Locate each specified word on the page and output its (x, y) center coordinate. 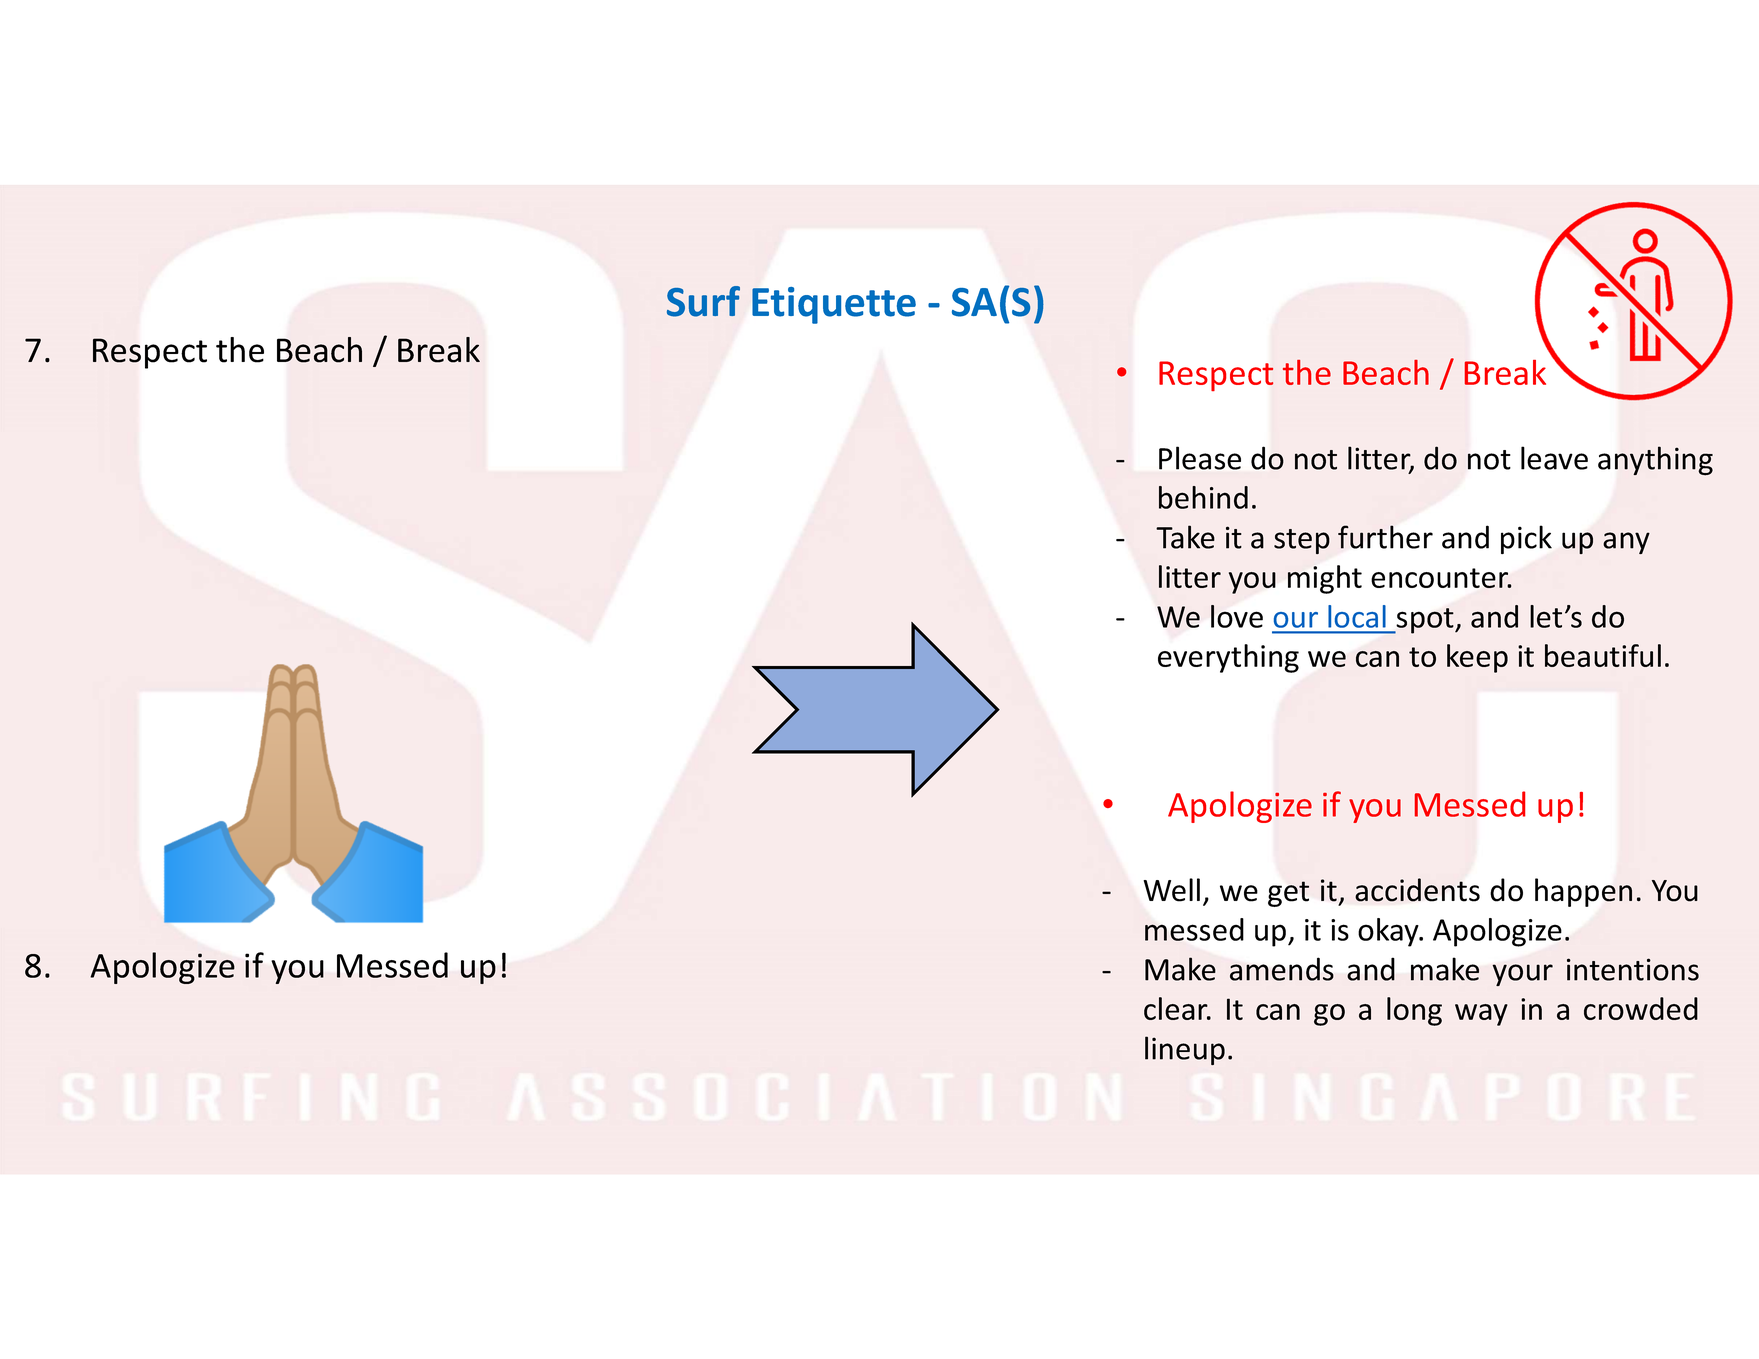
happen (1583, 892)
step (1302, 541)
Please (1200, 458)
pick (1526, 539)
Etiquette (834, 305)
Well (1171, 890)
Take (1185, 537)
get (1288, 894)
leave (1554, 458)
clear (1177, 1008)
